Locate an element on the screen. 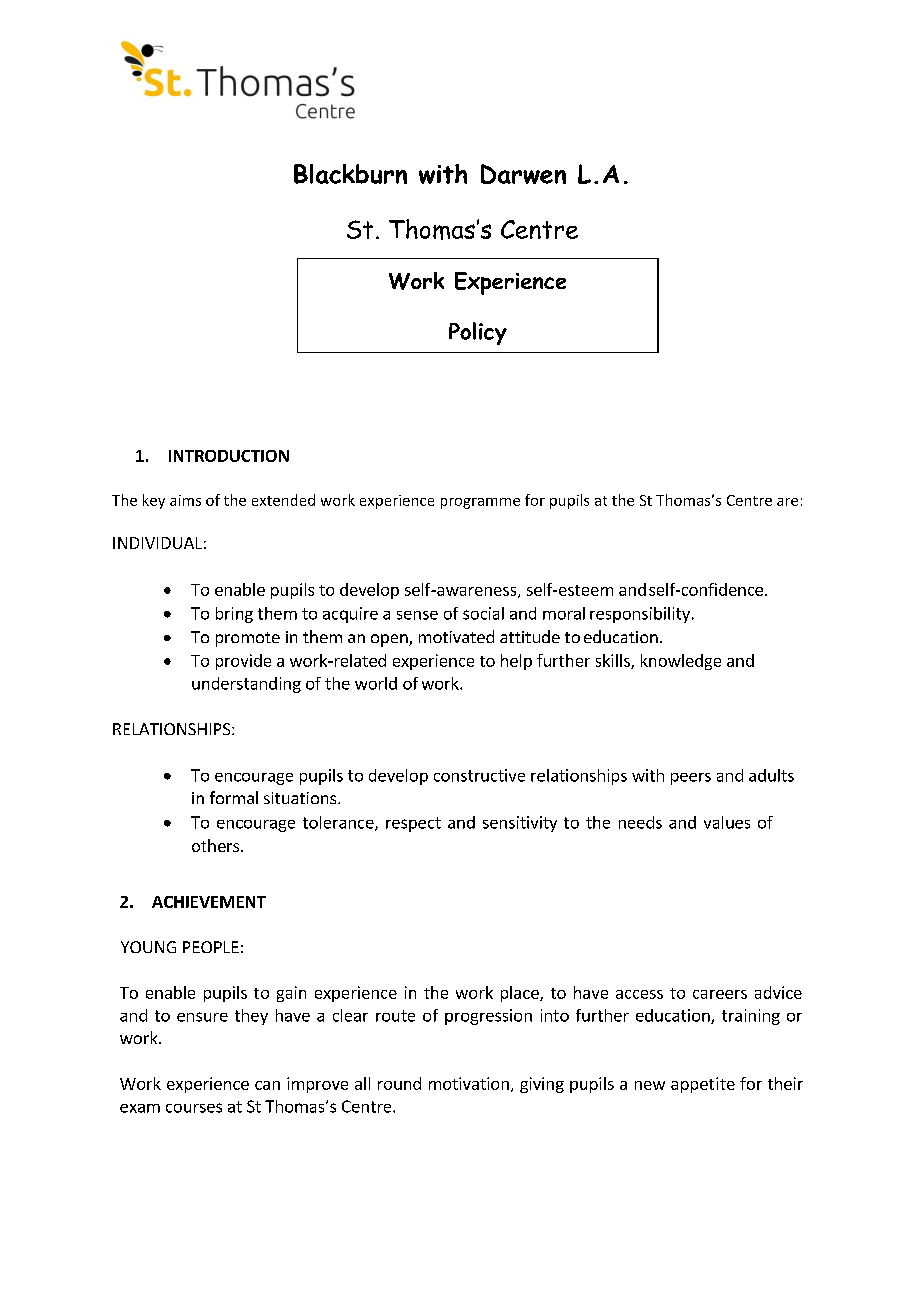 The image size is (924, 1308). courses is located at coordinates (194, 1108).
